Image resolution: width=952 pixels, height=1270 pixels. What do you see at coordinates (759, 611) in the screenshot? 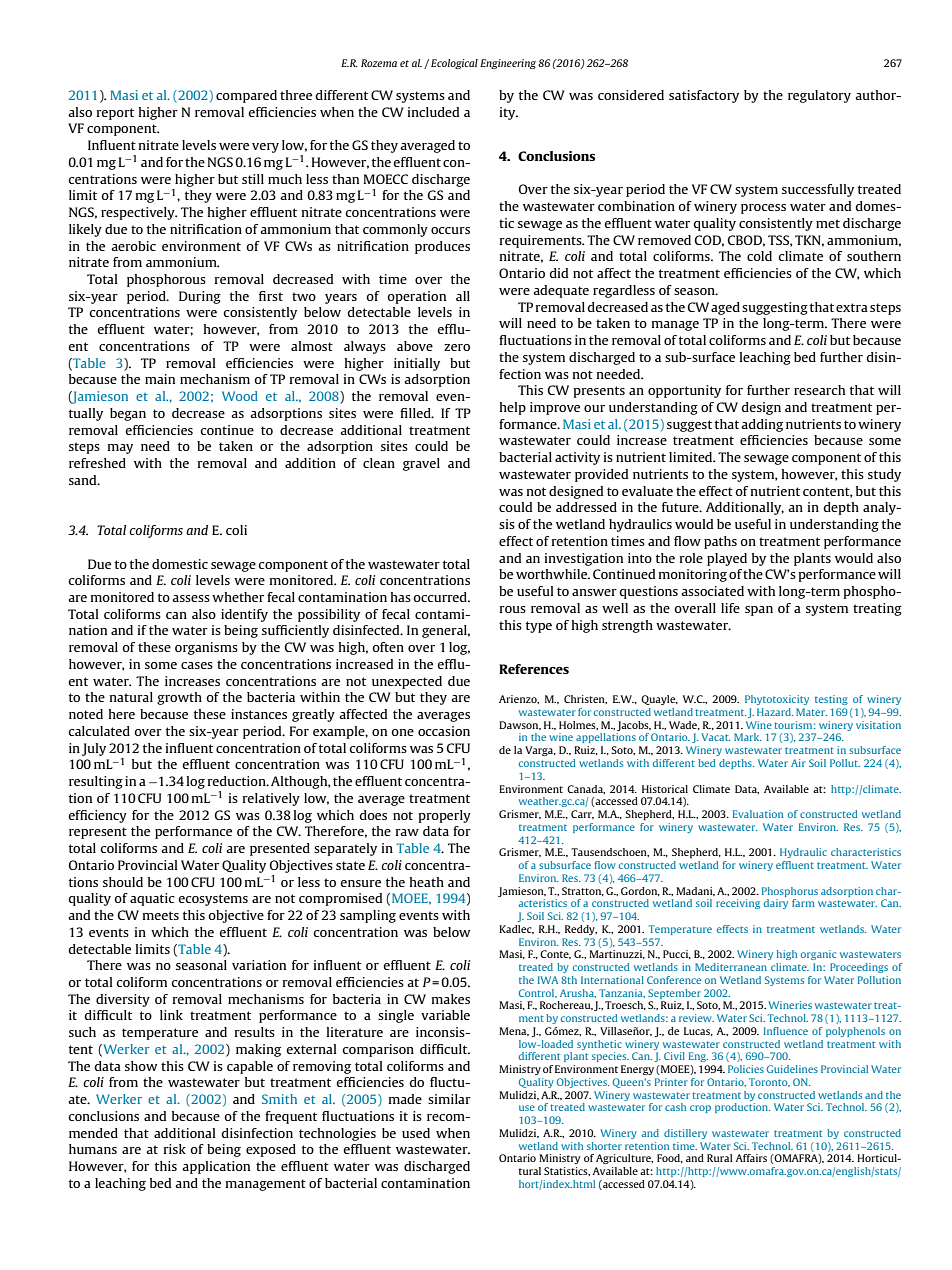
I see `span` at bounding box center [759, 611].
